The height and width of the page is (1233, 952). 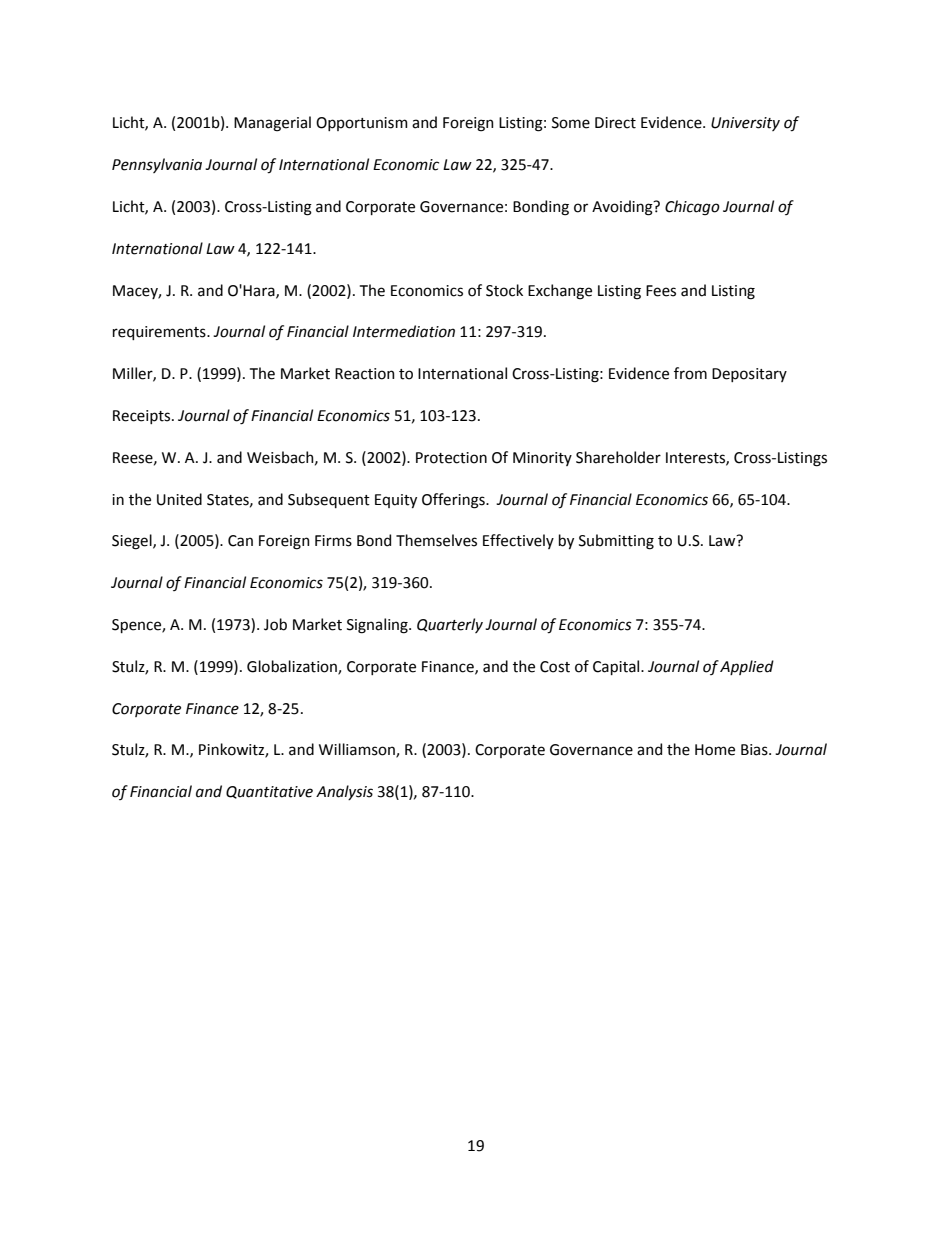 What do you see at coordinates (362, 124) in the page?
I see `Opportunism` at bounding box center [362, 124].
